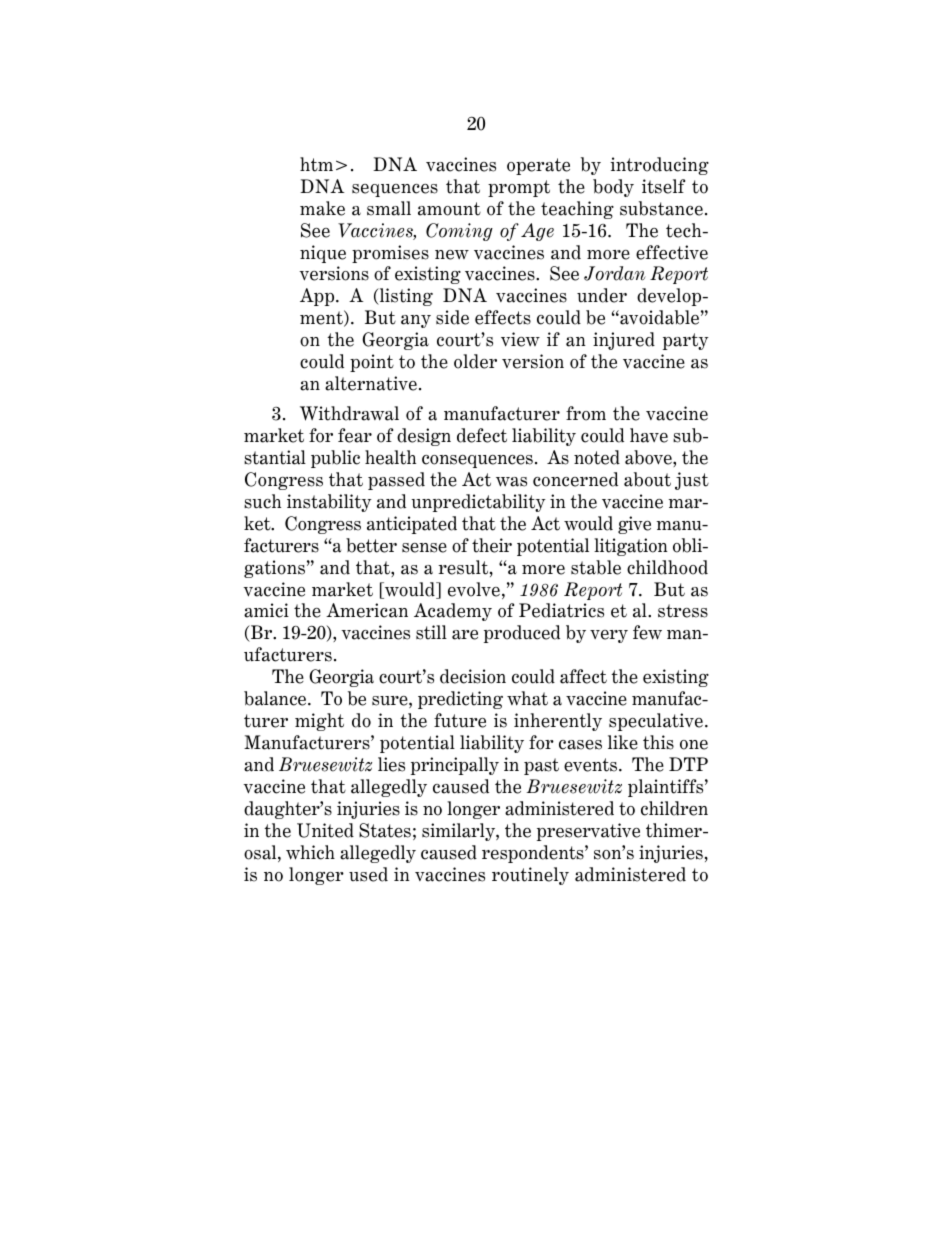  What do you see at coordinates (329, 503) in the screenshot?
I see `instability` at bounding box center [329, 503].
